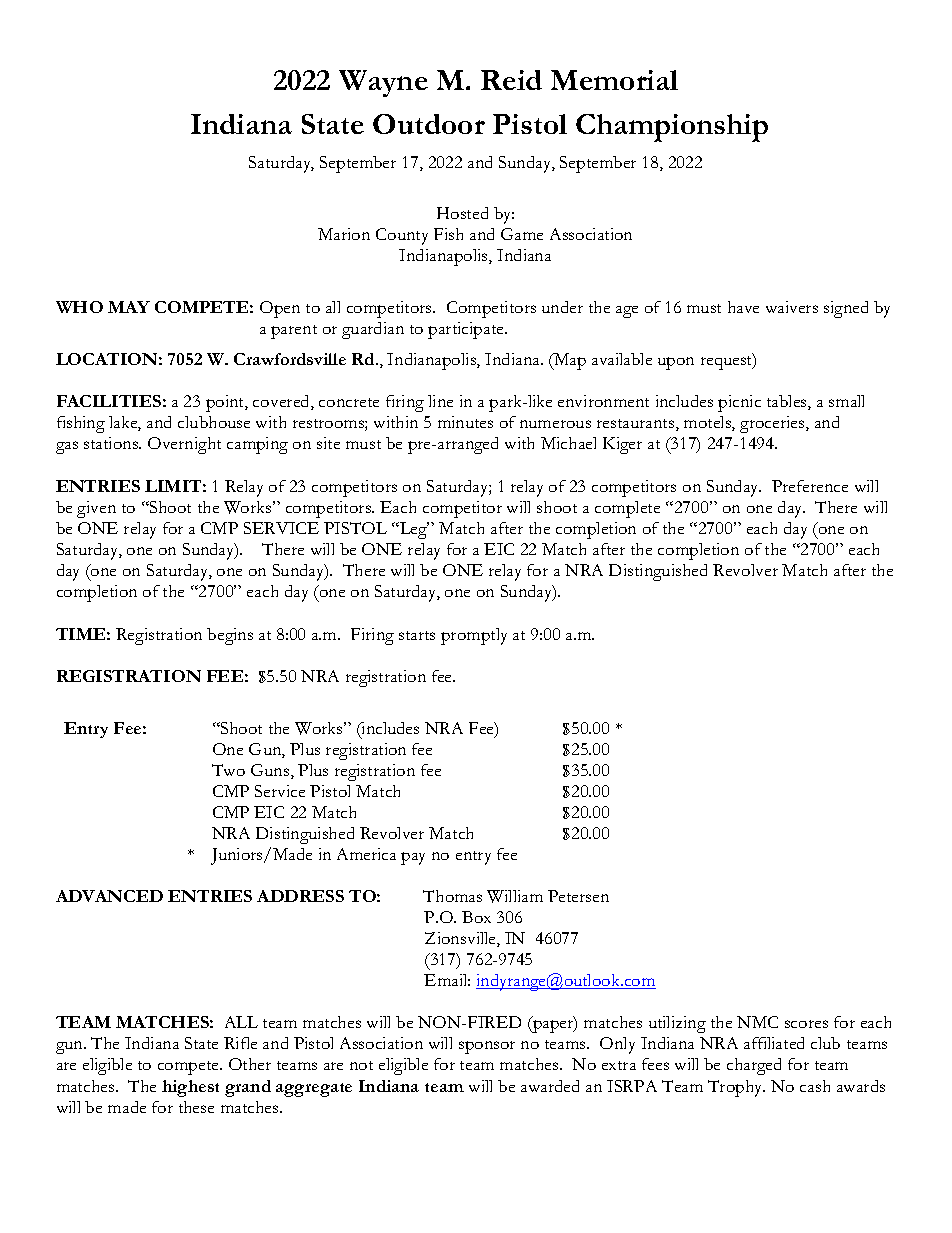 This screenshot has width=952, height=1233. Describe the element at coordinates (190, 1088) in the screenshot. I see `highest` at that location.
